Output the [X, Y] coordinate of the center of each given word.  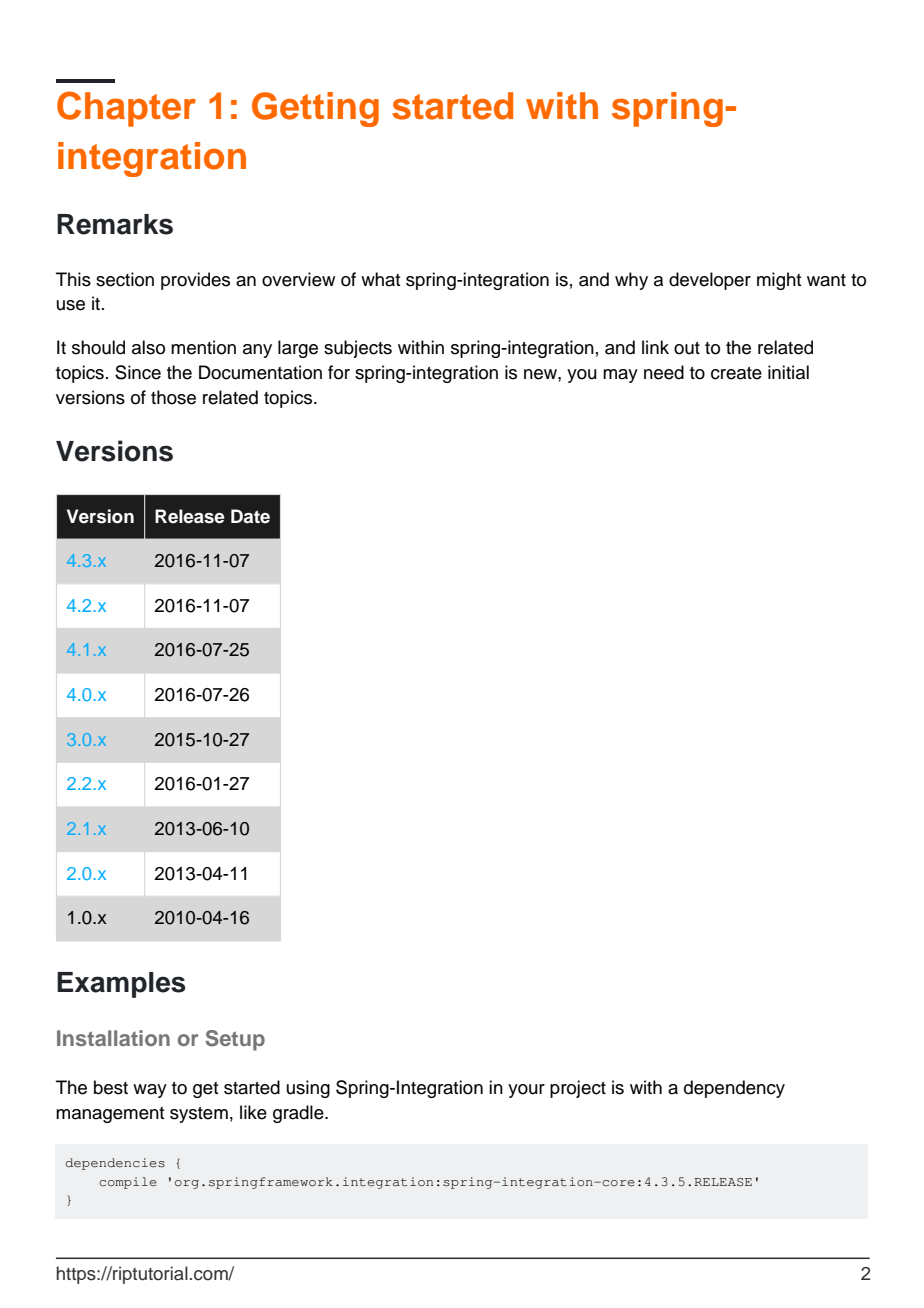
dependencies [115, 1164]
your [526, 1091]
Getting [315, 109]
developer [710, 281]
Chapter [126, 109]
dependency [734, 1089]
